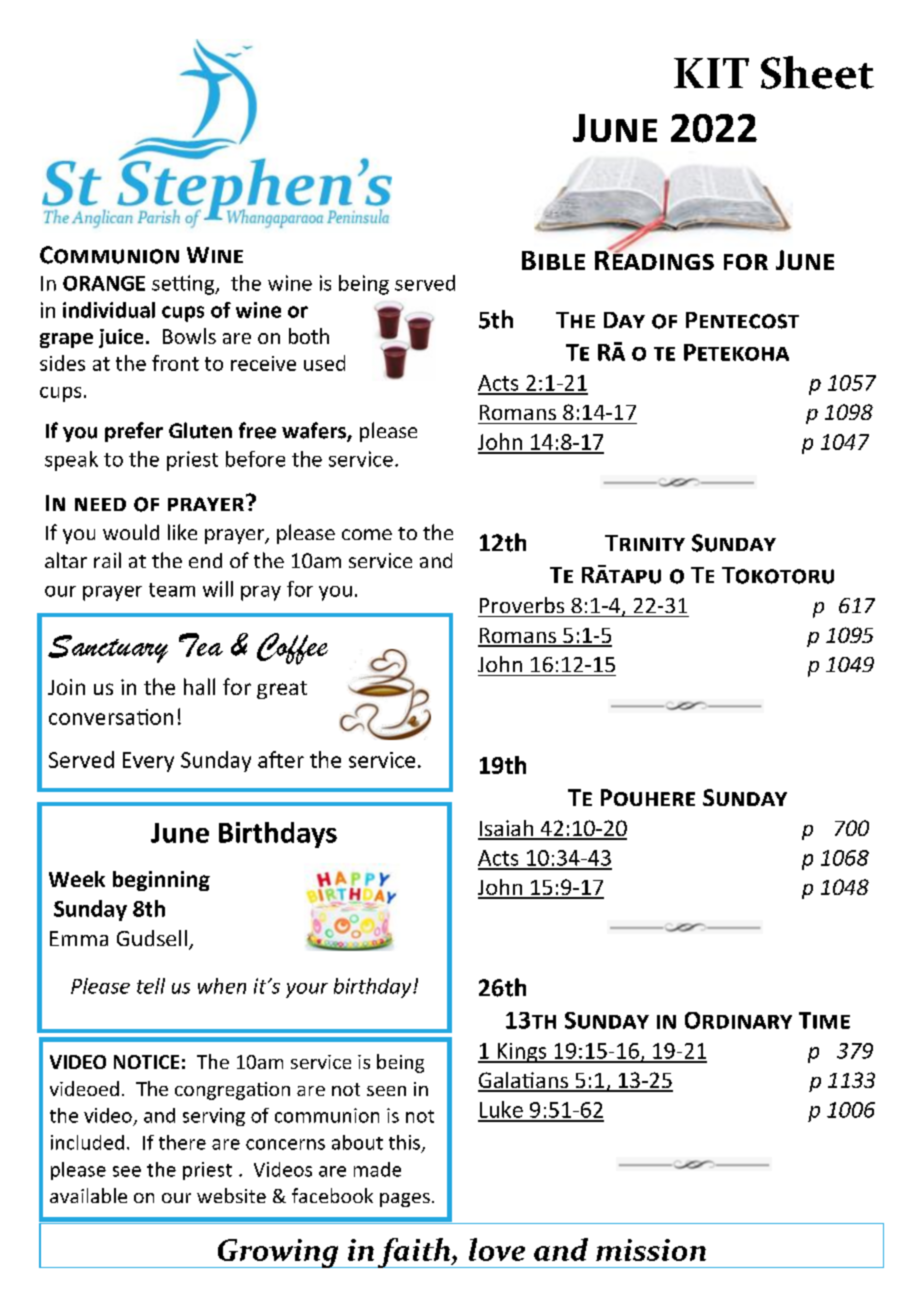 The height and width of the page is (1308, 924). Describe the element at coordinates (184, 285) in the page. I see `setting` at that location.
